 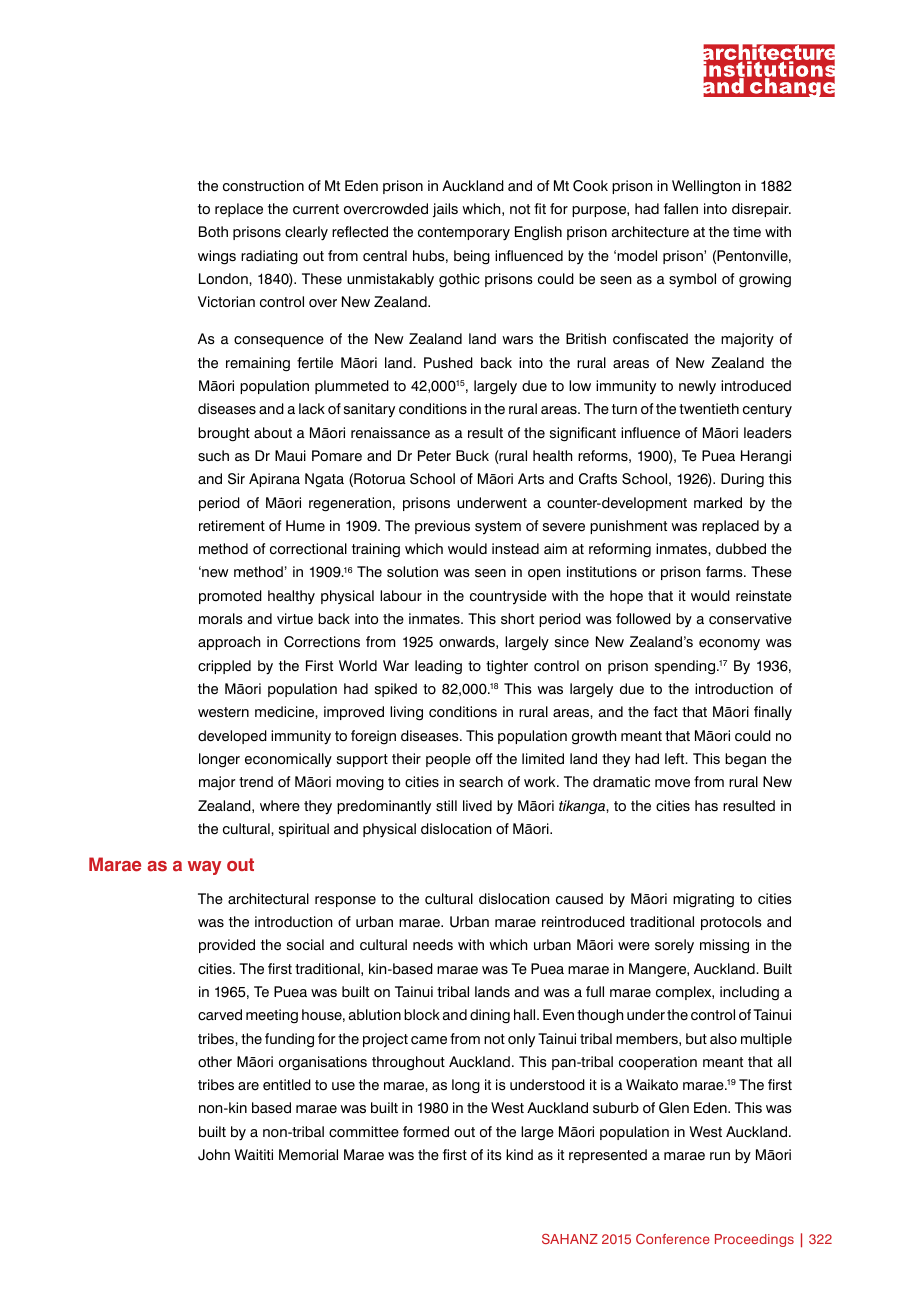 What do you see at coordinates (308, 1155) in the screenshot?
I see `Memorial` at bounding box center [308, 1155].
